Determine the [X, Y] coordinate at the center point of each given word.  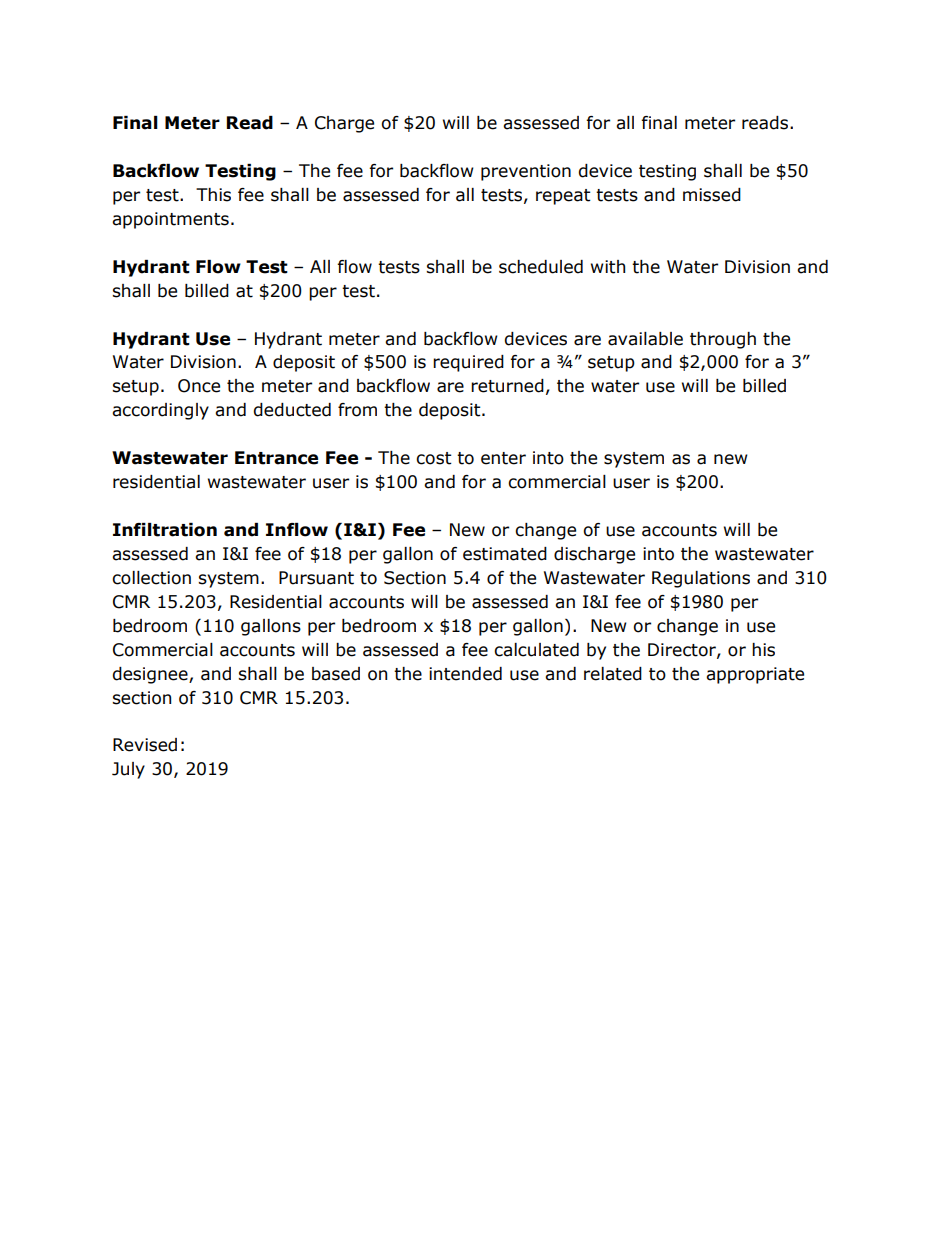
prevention [526, 172]
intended [465, 674]
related [613, 674]
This [213, 195]
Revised [145, 745]
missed [712, 195]
